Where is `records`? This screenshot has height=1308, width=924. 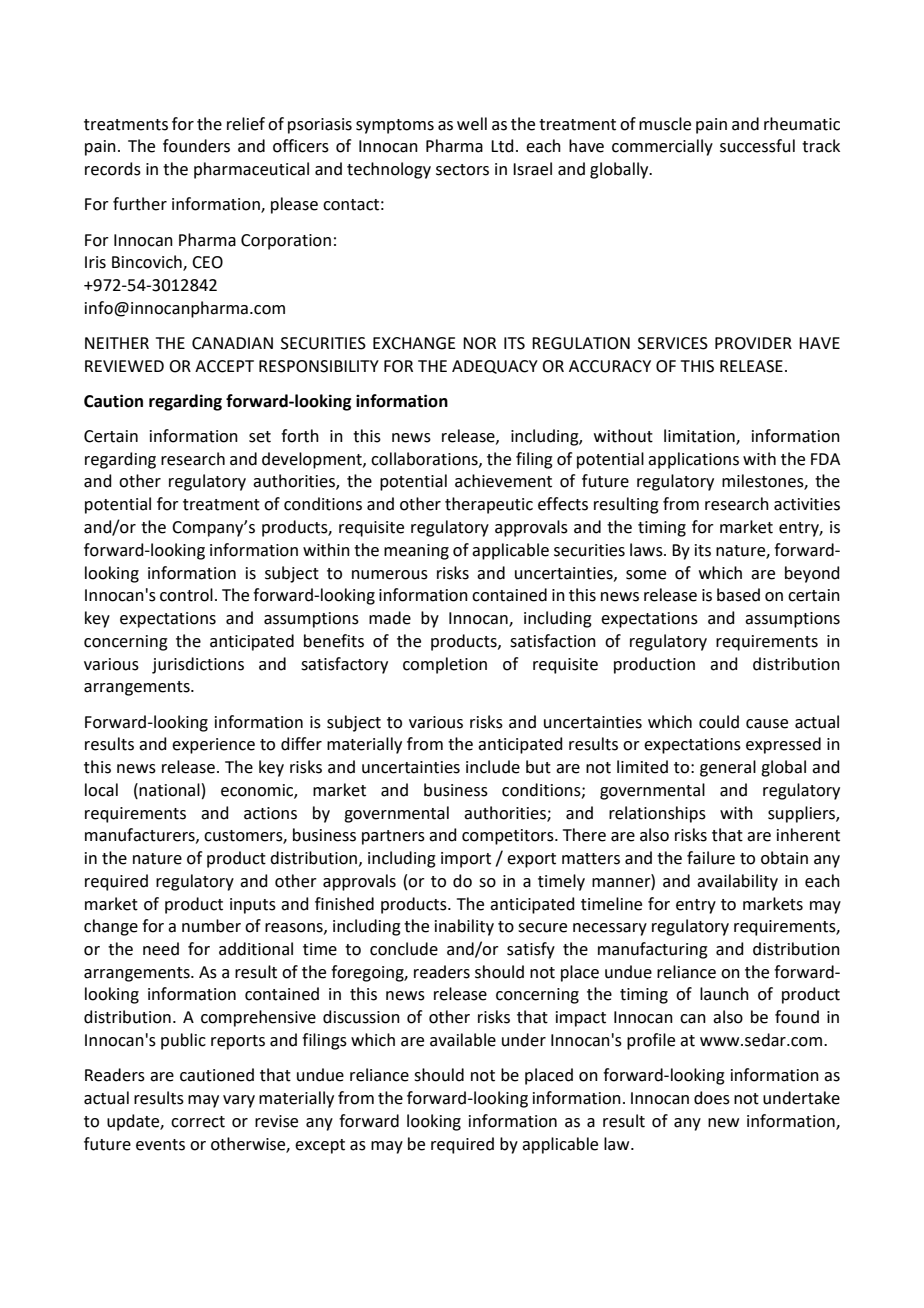 records is located at coordinates (113, 169).
